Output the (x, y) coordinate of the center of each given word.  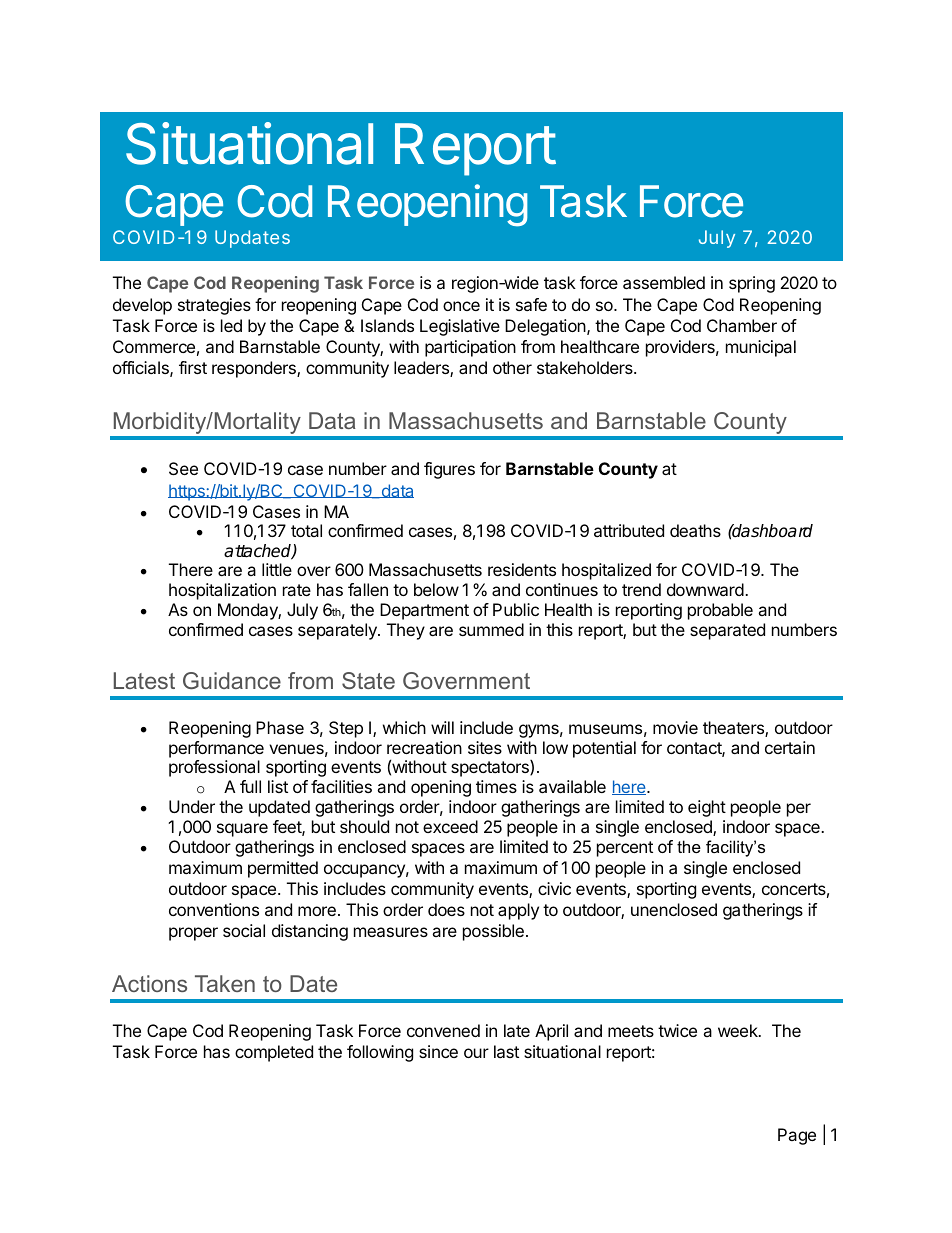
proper (193, 934)
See (183, 468)
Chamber (742, 325)
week (739, 1030)
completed (274, 1053)
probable (720, 611)
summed (491, 629)
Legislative (460, 327)
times (496, 786)
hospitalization (222, 591)
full (250, 786)
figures (449, 470)
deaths (695, 530)
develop (142, 306)
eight (707, 808)
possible (493, 932)
